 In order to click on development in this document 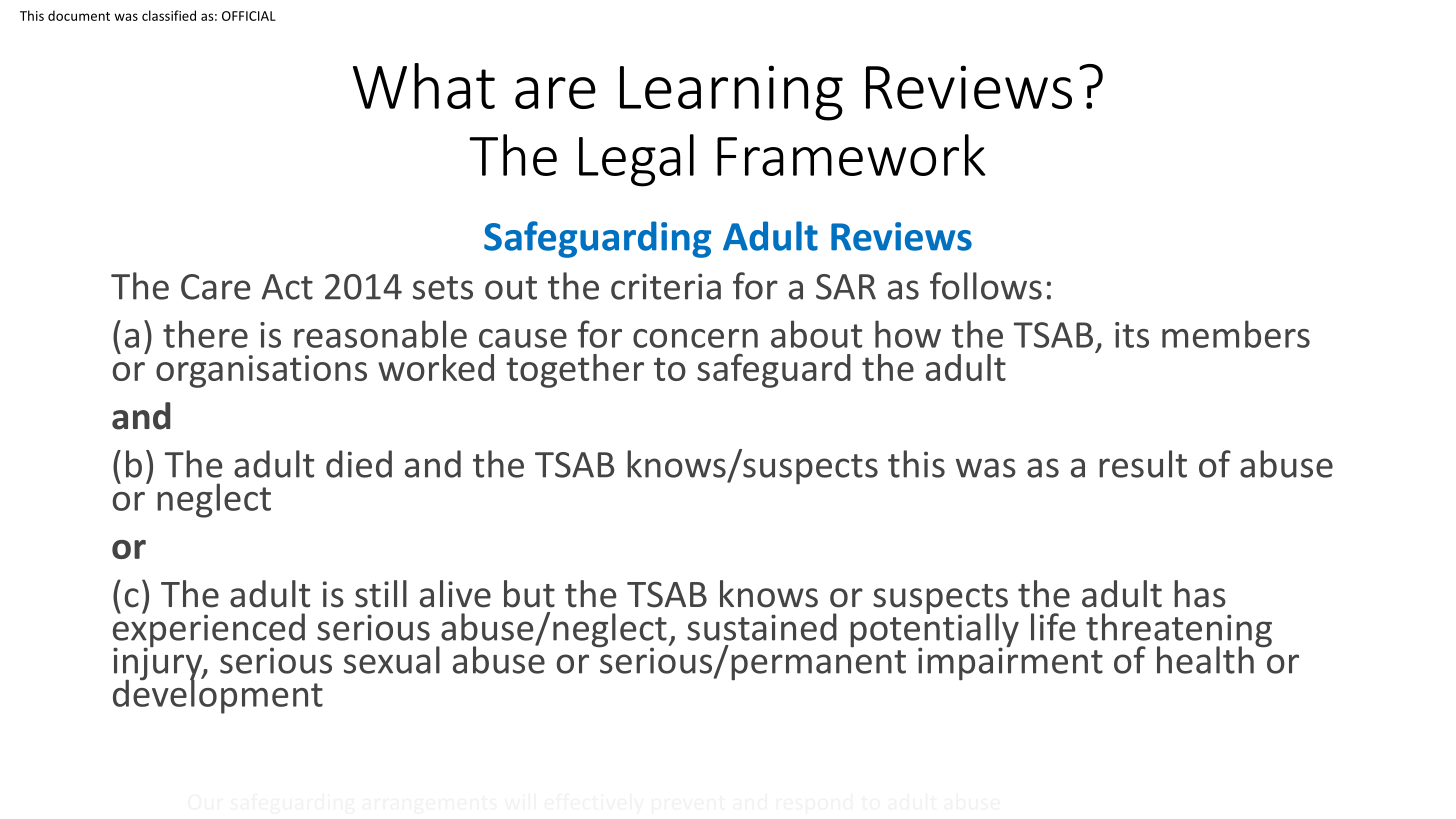, I will do `click(218, 695)`.
